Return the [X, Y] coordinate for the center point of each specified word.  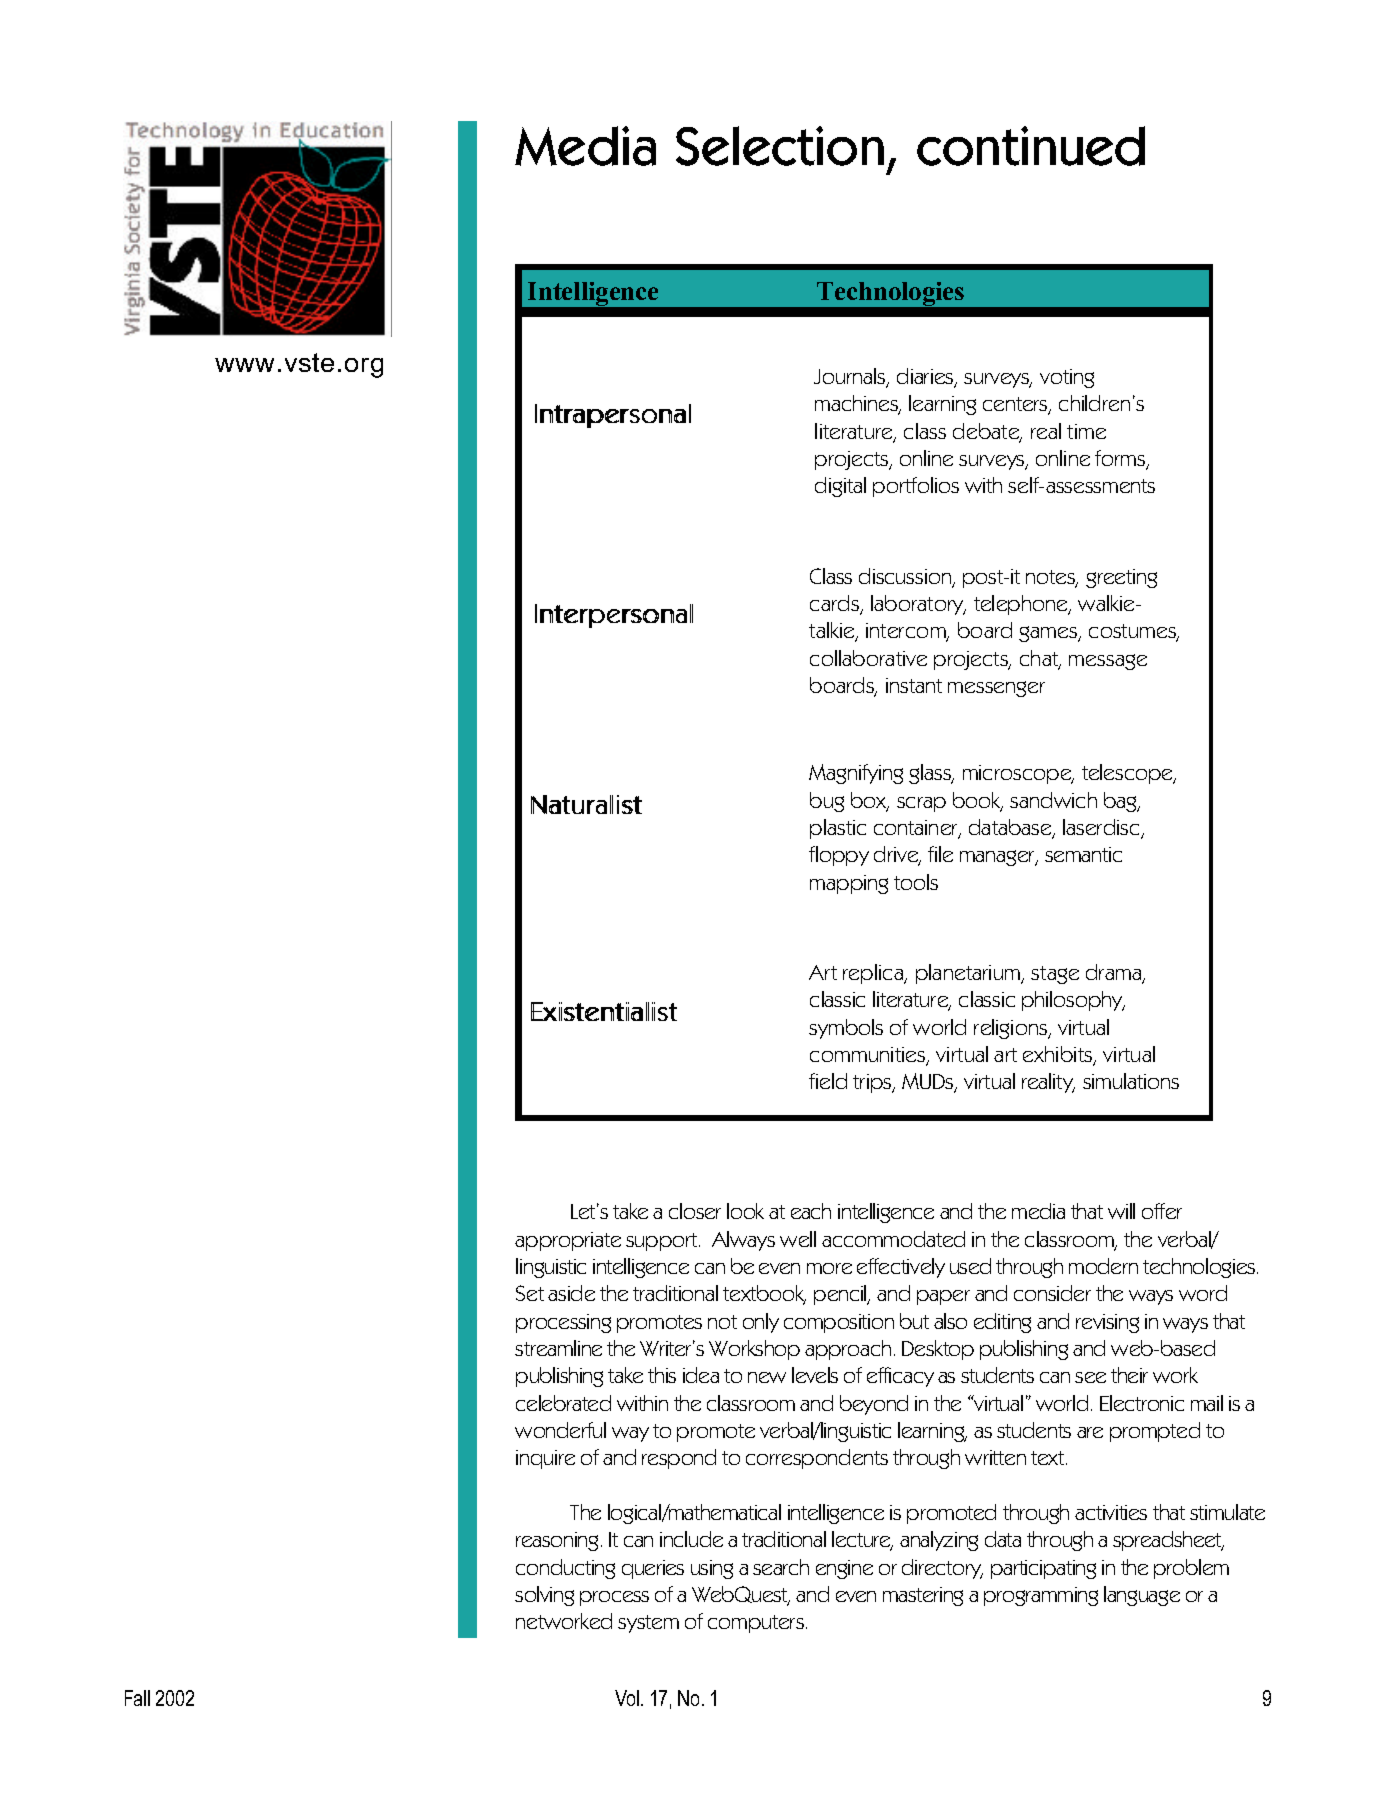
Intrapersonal [613, 416]
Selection [780, 146]
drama [1115, 973]
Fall [137, 1698]
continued [1031, 146]
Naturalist [586, 804]
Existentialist [604, 1011]
